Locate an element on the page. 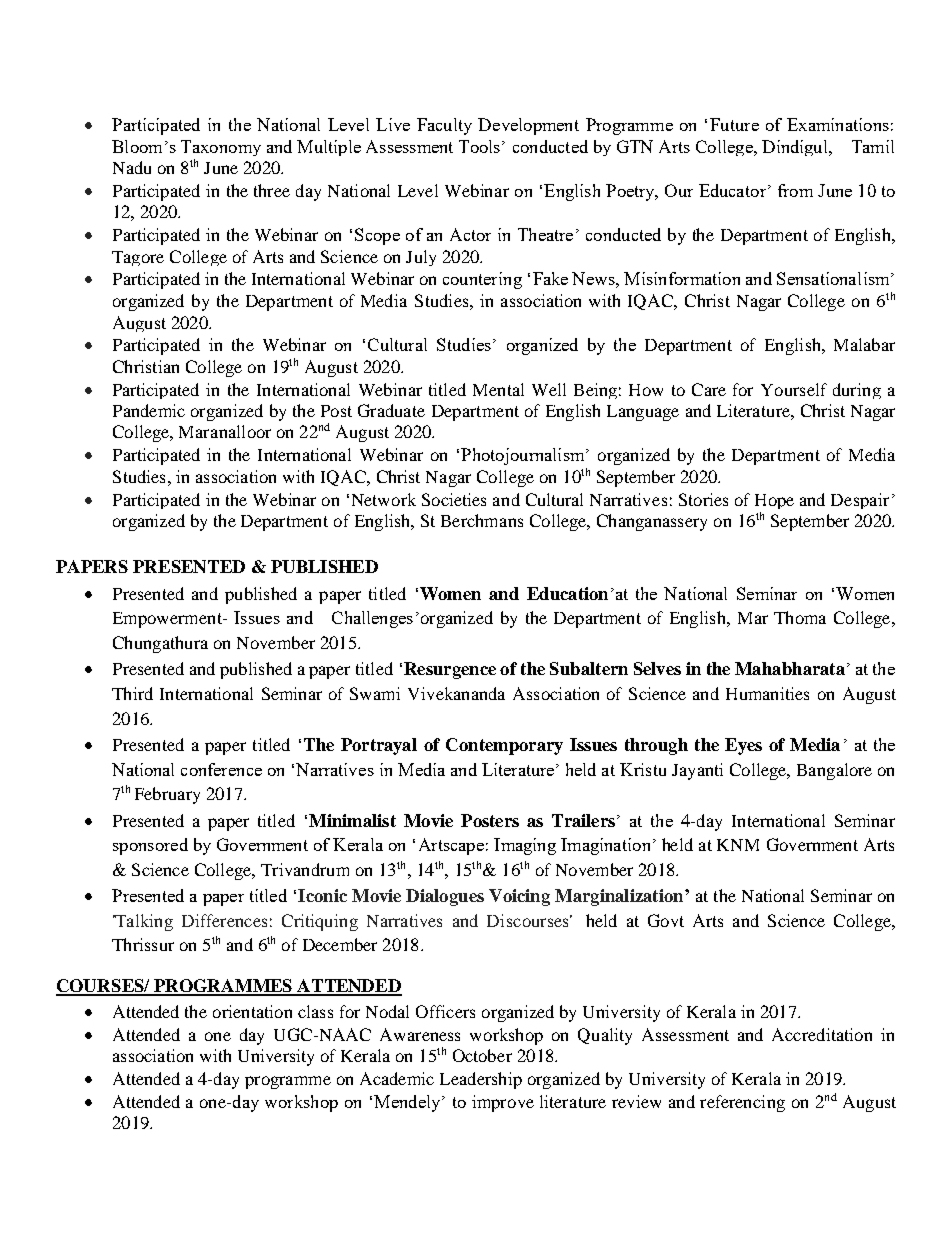 Image resolution: width=952 pixels, height=1233 pixels. orientation is located at coordinates (252, 1011).
